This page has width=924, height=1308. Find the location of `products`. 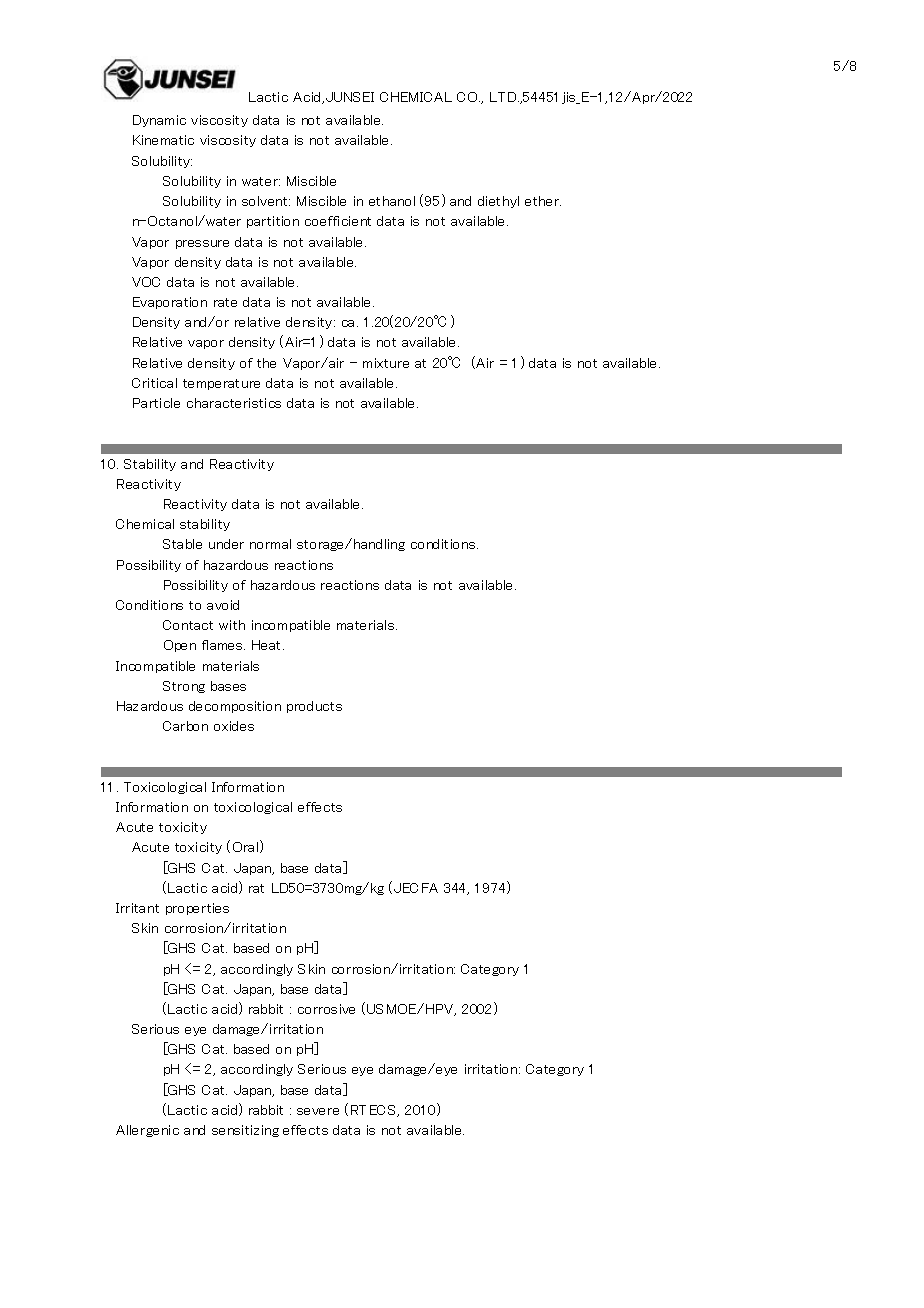

products is located at coordinates (314, 707).
